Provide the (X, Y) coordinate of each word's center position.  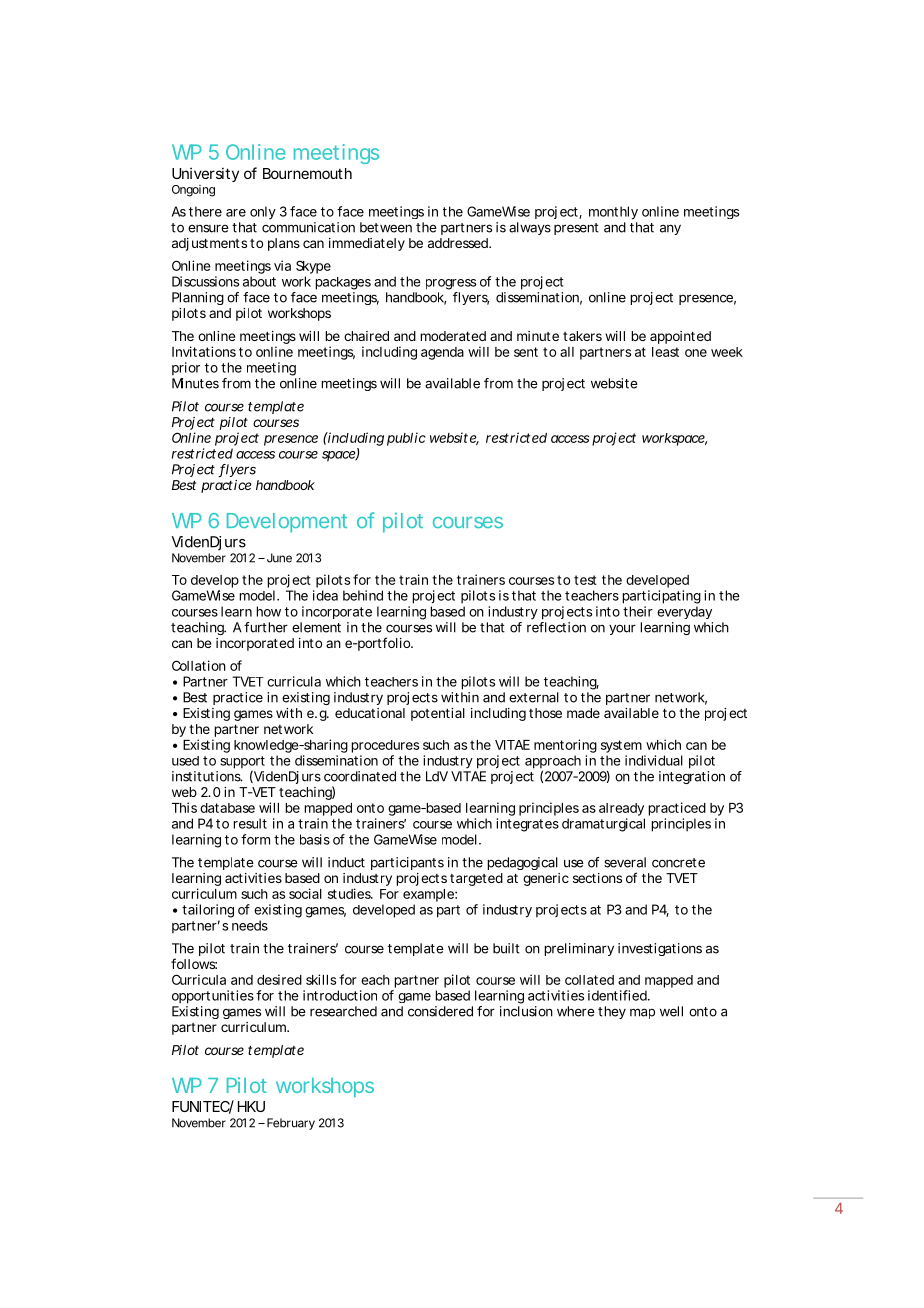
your (622, 629)
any (670, 229)
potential (438, 714)
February (291, 1124)
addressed (459, 243)
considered (440, 1011)
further (266, 627)
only (263, 213)
